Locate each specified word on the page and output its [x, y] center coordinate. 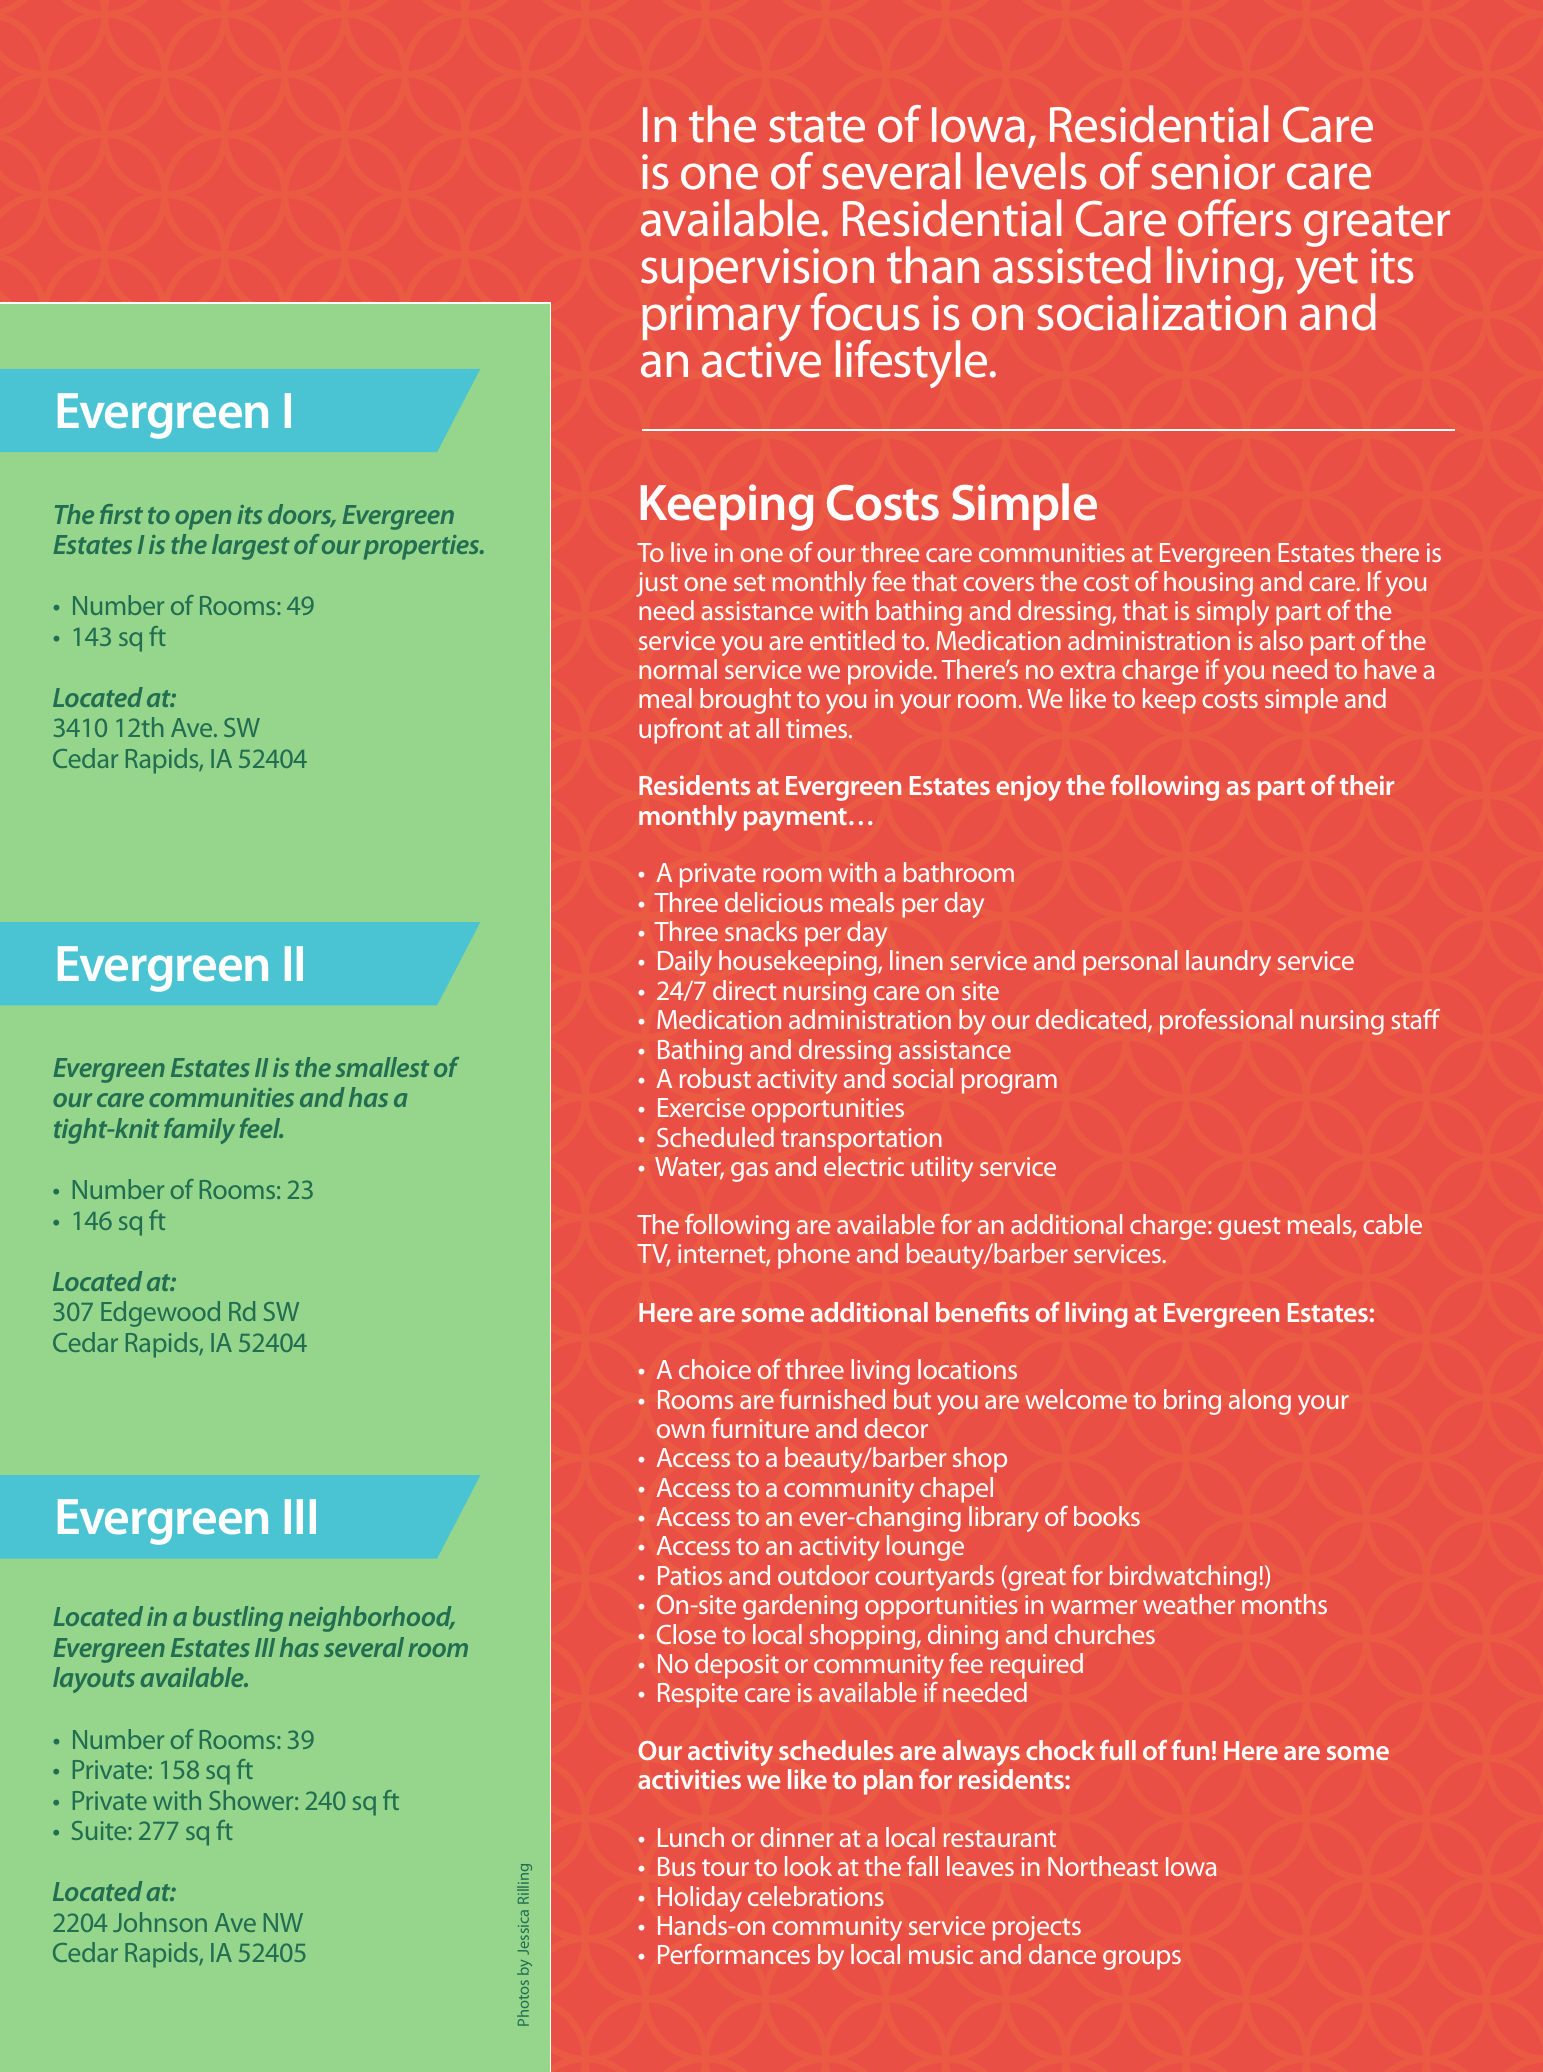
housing [1208, 584]
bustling [238, 1619]
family [199, 1131]
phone [814, 1256]
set [749, 582]
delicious [774, 902]
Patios [690, 1575]
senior [1213, 172]
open [203, 520]
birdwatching [1183, 1578]
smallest [382, 1067]
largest [250, 547]
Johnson [160, 1922]
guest [1249, 1228]
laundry [1228, 963]
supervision [757, 272]
